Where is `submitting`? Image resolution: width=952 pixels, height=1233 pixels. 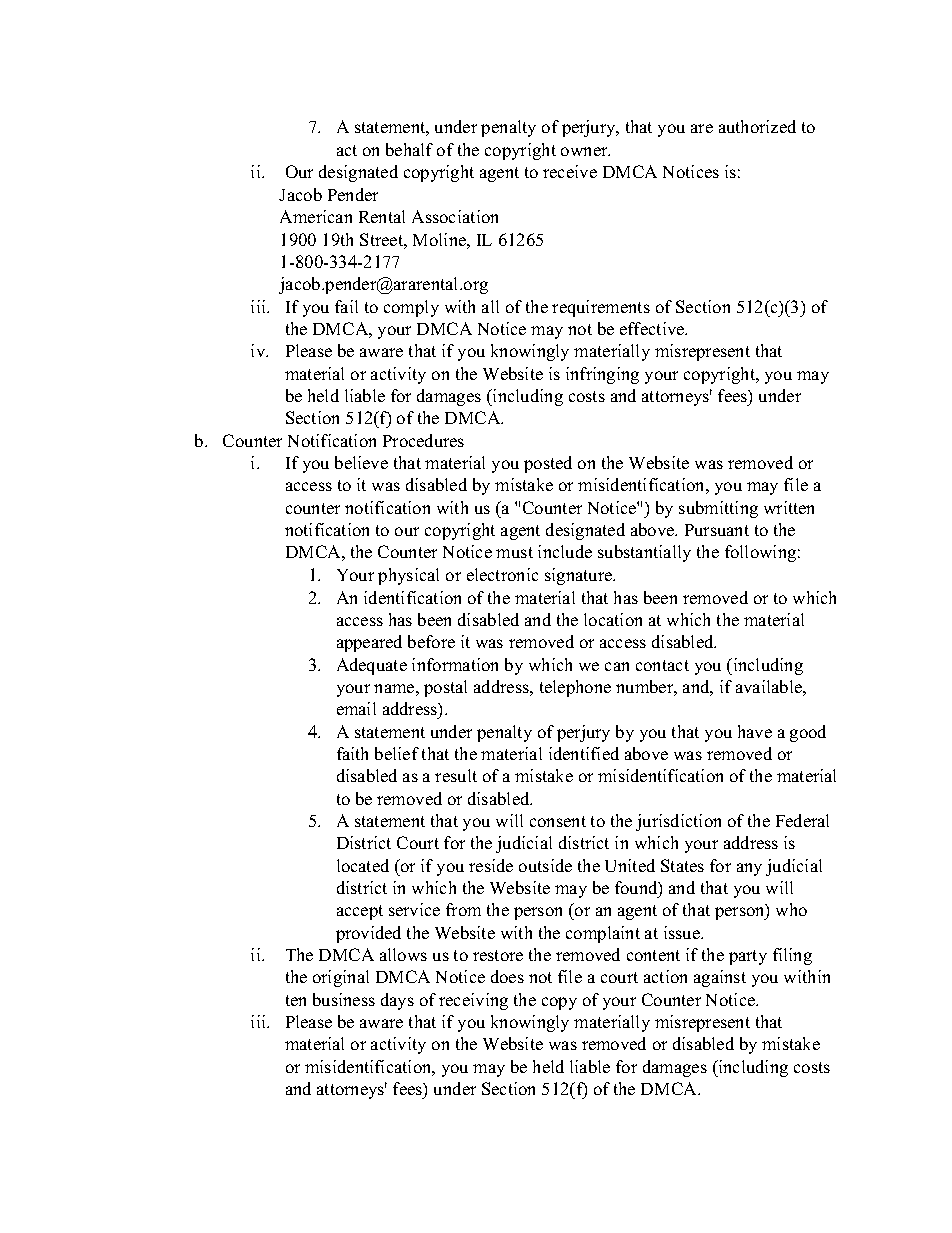 submitting is located at coordinates (718, 509).
